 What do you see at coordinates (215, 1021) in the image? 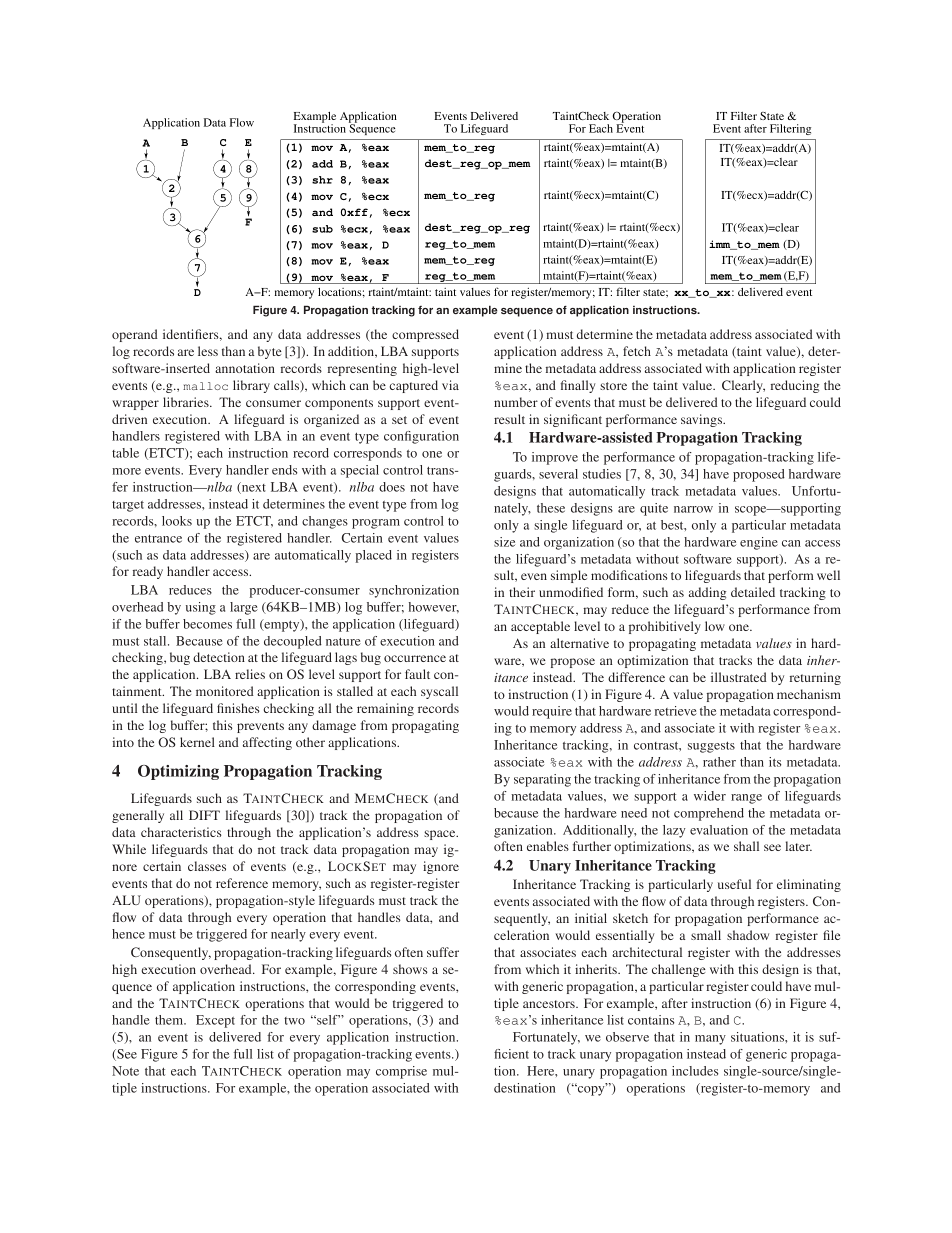
I see `Except` at bounding box center [215, 1021].
